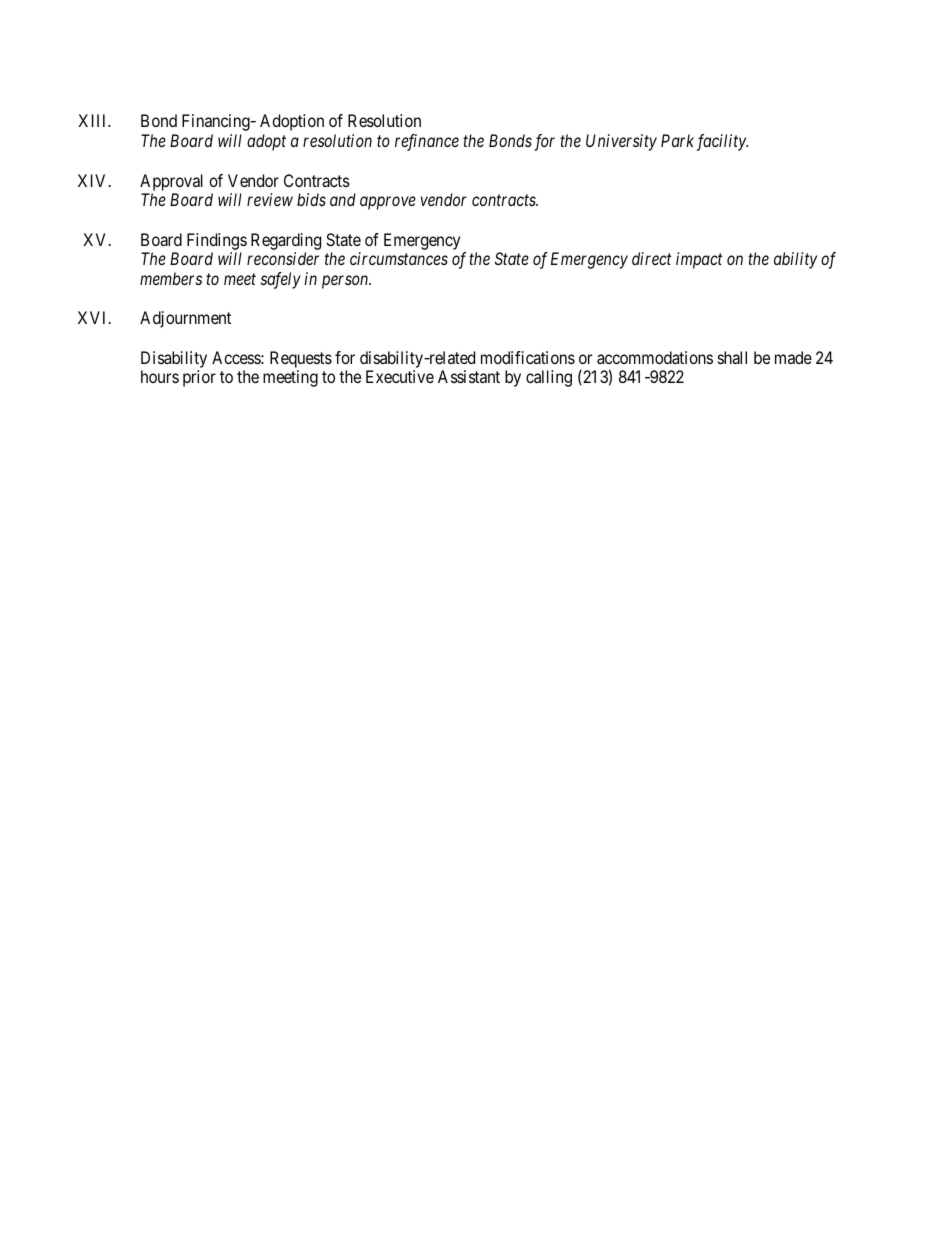 Image resolution: width=952 pixels, height=1233 pixels. Describe the element at coordinates (677, 140) in the screenshot. I see `Park` at that location.
